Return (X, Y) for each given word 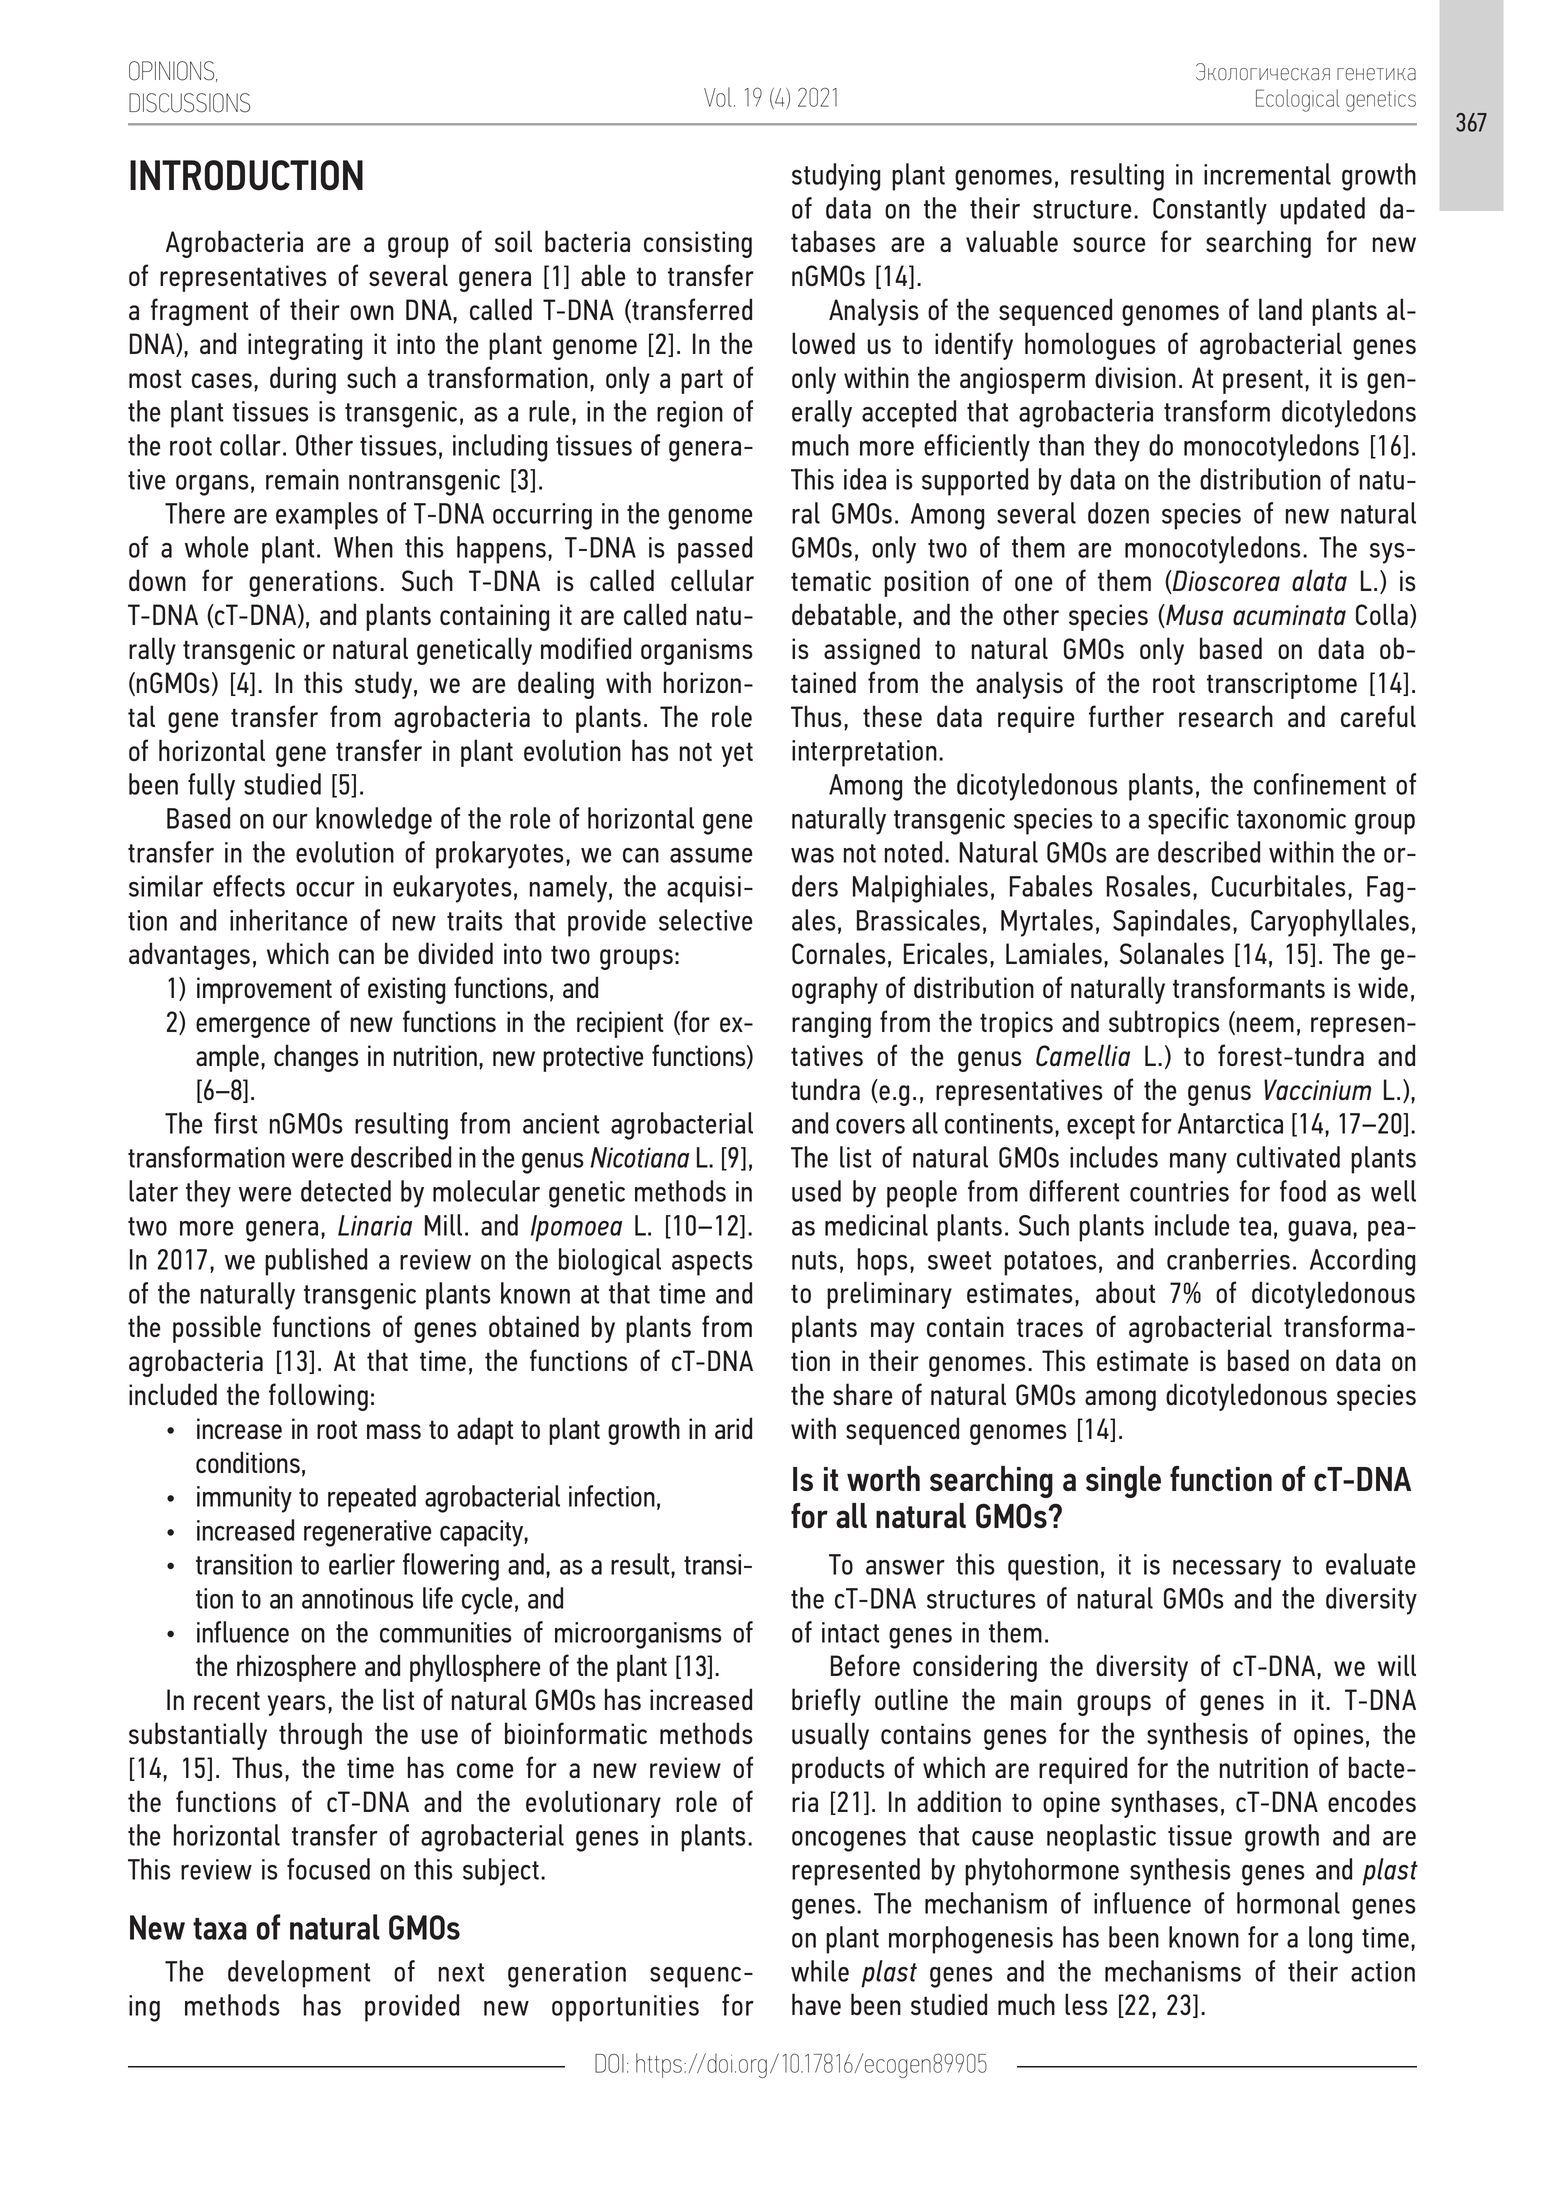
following (318, 1397)
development (299, 1974)
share (862, 1394)
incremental (1267, 174)
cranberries (1228, 1259)
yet (737, 754)
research (1226, 716)
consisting (698, 244)
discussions (189, 103)
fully (211, 787)
